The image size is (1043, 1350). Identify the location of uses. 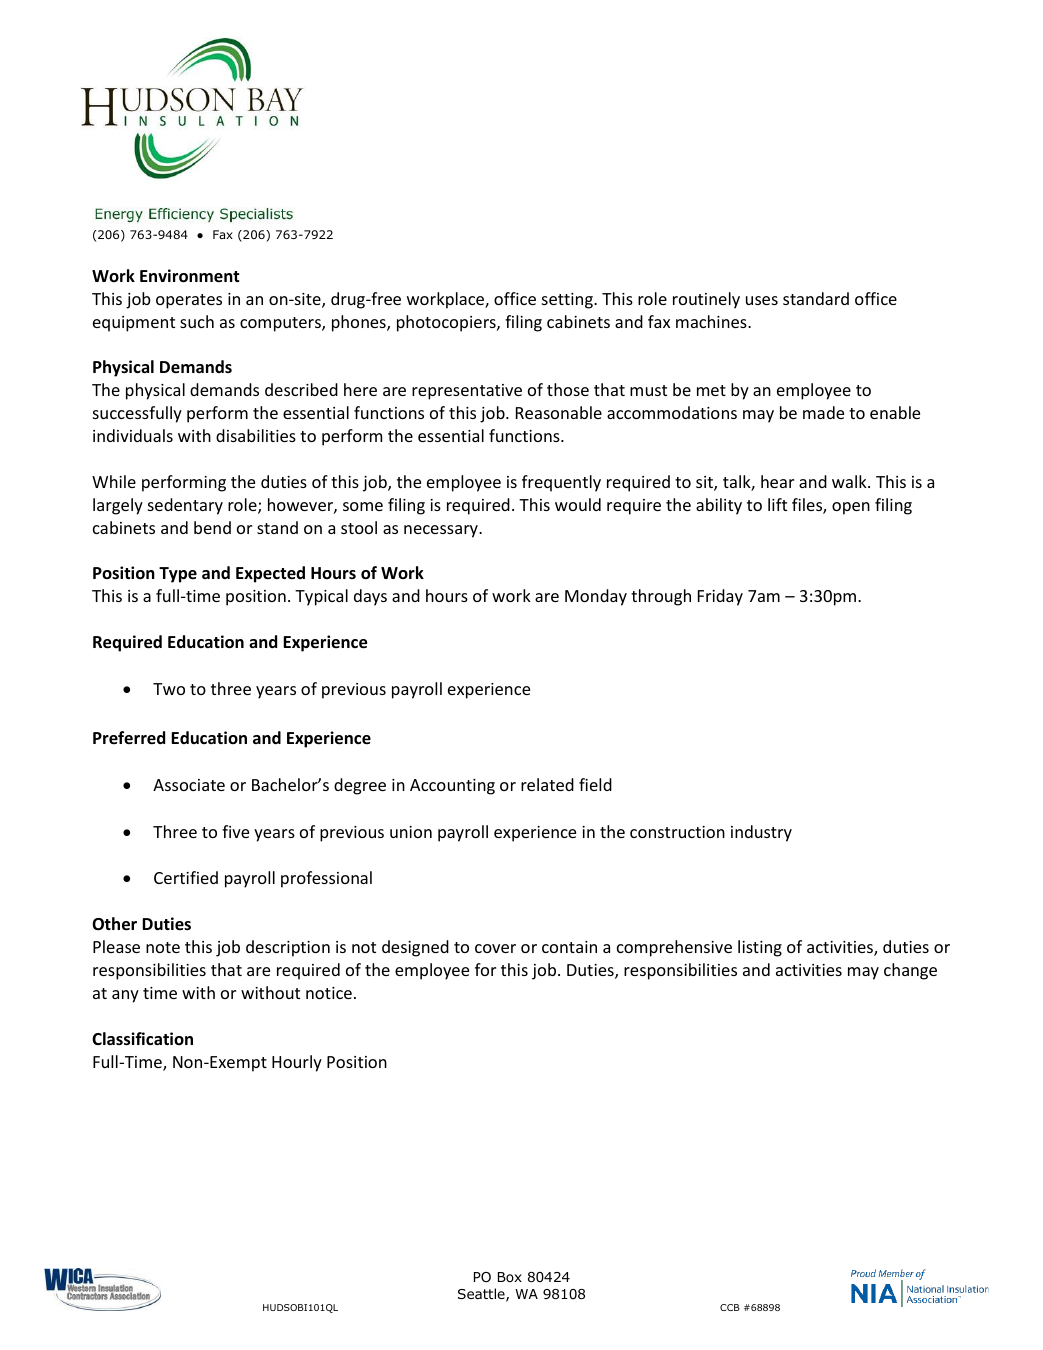
(762, 300).
